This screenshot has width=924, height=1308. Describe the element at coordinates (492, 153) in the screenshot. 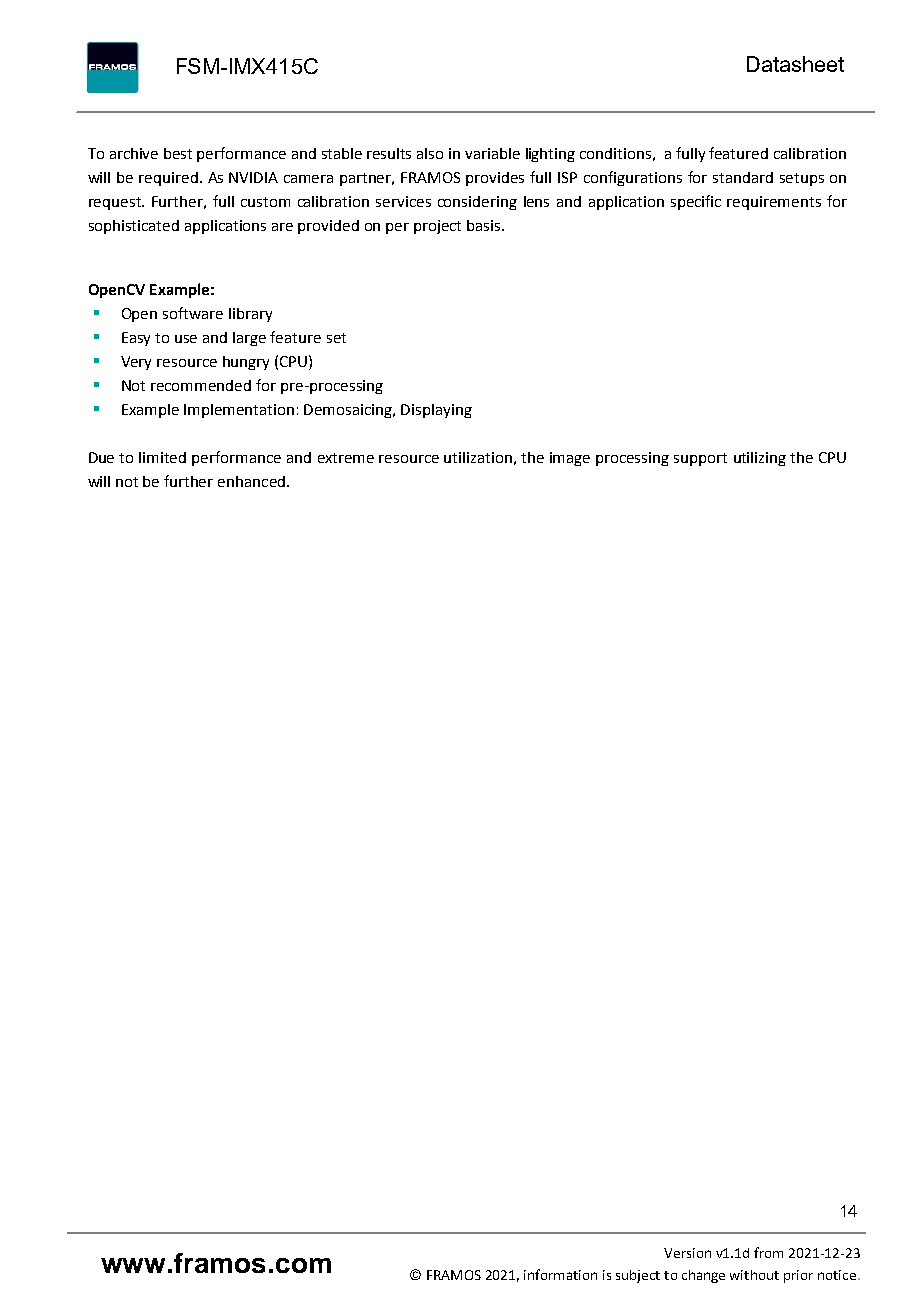

I see `variable` at that location.
